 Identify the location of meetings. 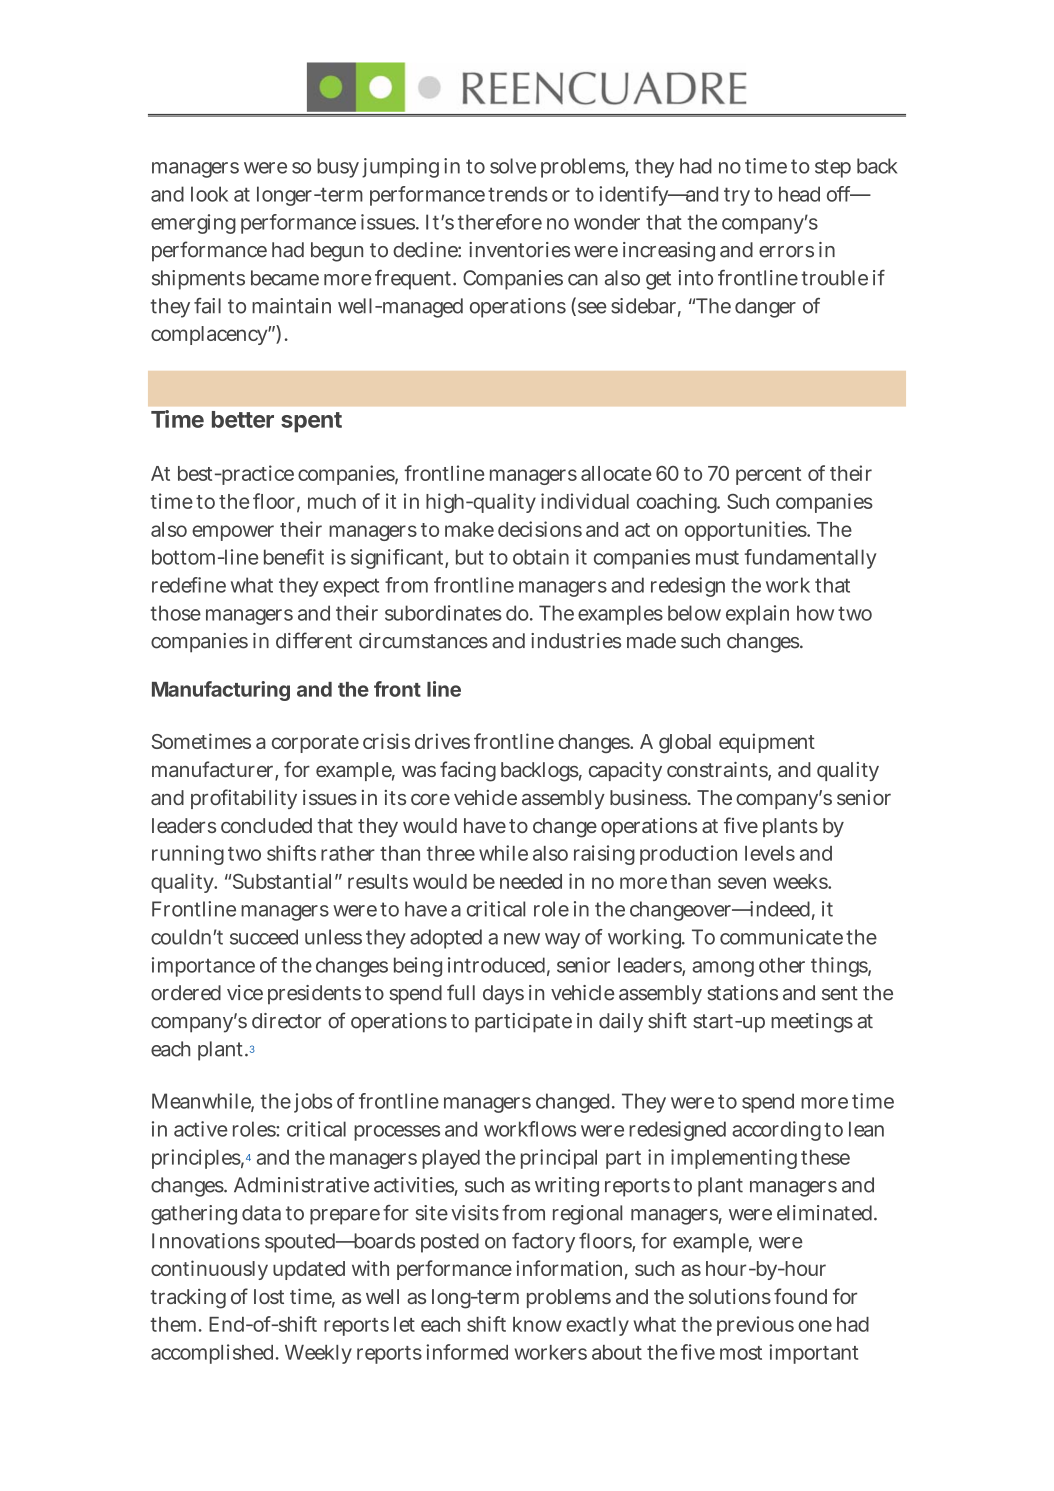
(812, 1023).
